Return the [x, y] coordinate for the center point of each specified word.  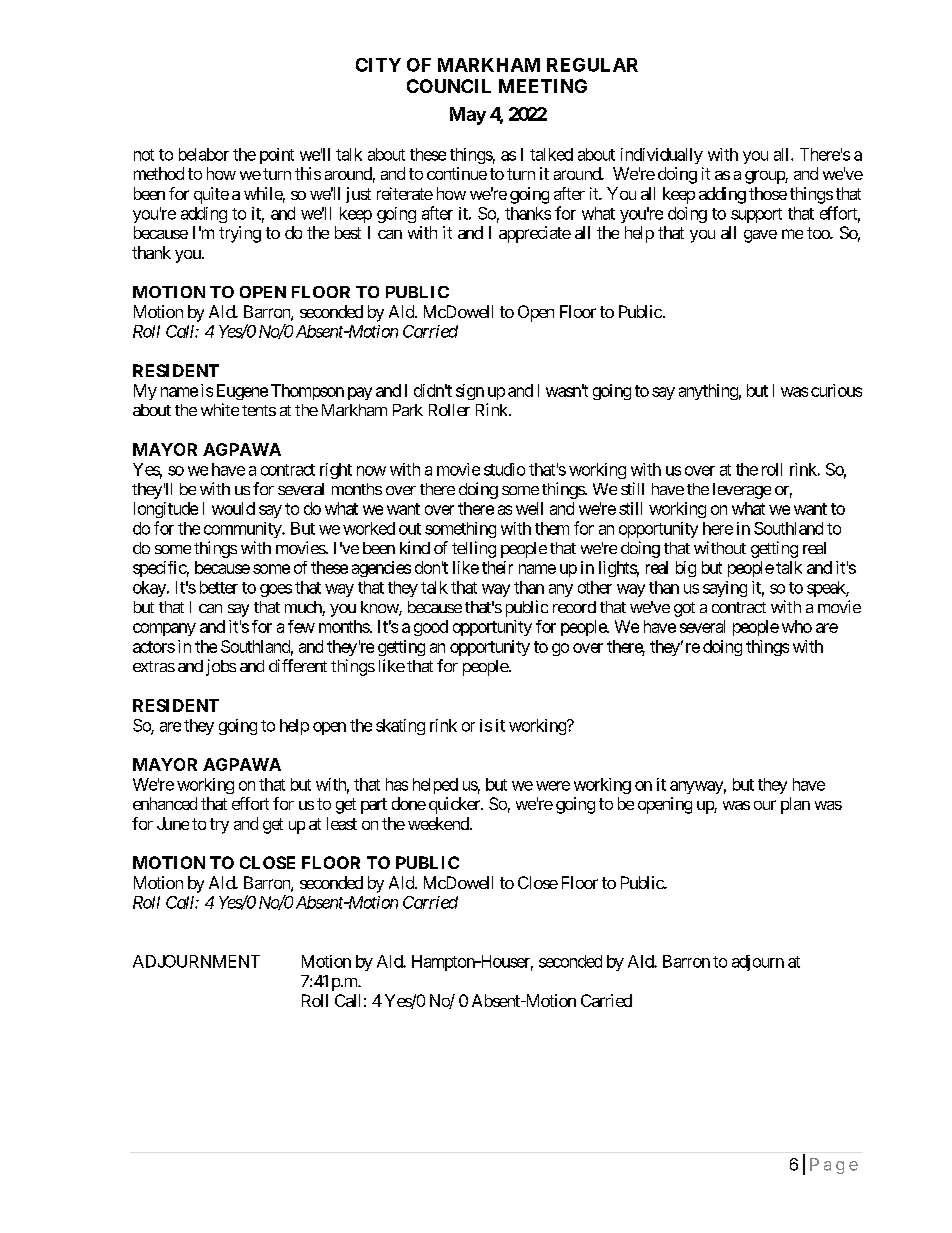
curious [836, 390]
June [173, 823]
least [342, 823]
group [765, 177]
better [219, 587]
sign [470, 392]
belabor [204, 154]
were [553, 786]
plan [795, 805]
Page [834, 1166]
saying [725, 589]
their [497, 567]
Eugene [242, 392]
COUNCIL [449, 86]
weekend [439, 823]
